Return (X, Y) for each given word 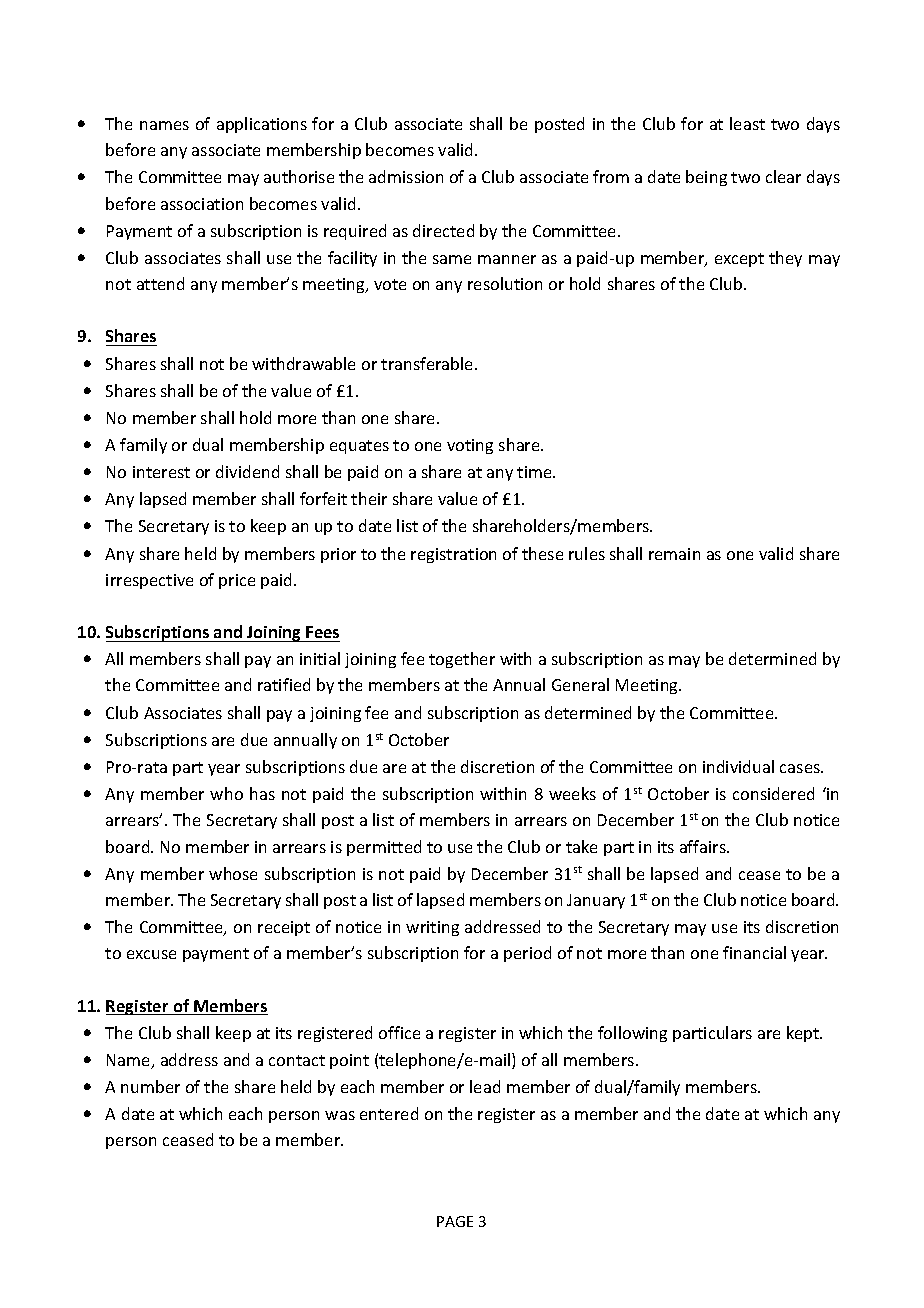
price (237, 581)
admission (406, 176)
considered (773, 793)
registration (453, 555)
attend (160, 283)
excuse (151, 954)
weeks (572, 793)
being (706, 178)
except (739, 260)
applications (262, 125)
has (262, 793)
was (340, 1115)
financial (754, 952)
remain (674, 554)
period (527, 954)
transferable (428, 363)
